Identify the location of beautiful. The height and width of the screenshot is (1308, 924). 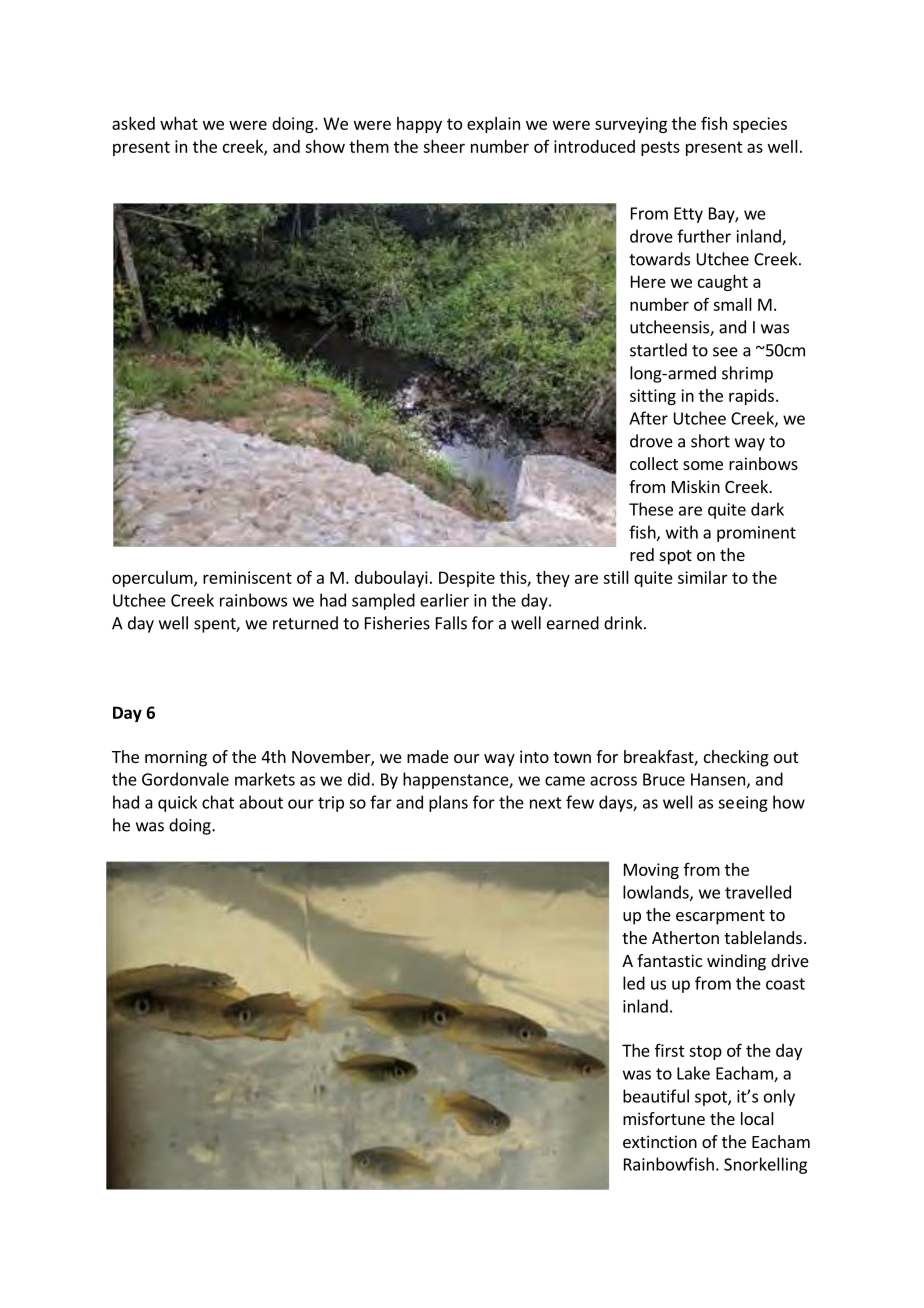
(656, 1096).
